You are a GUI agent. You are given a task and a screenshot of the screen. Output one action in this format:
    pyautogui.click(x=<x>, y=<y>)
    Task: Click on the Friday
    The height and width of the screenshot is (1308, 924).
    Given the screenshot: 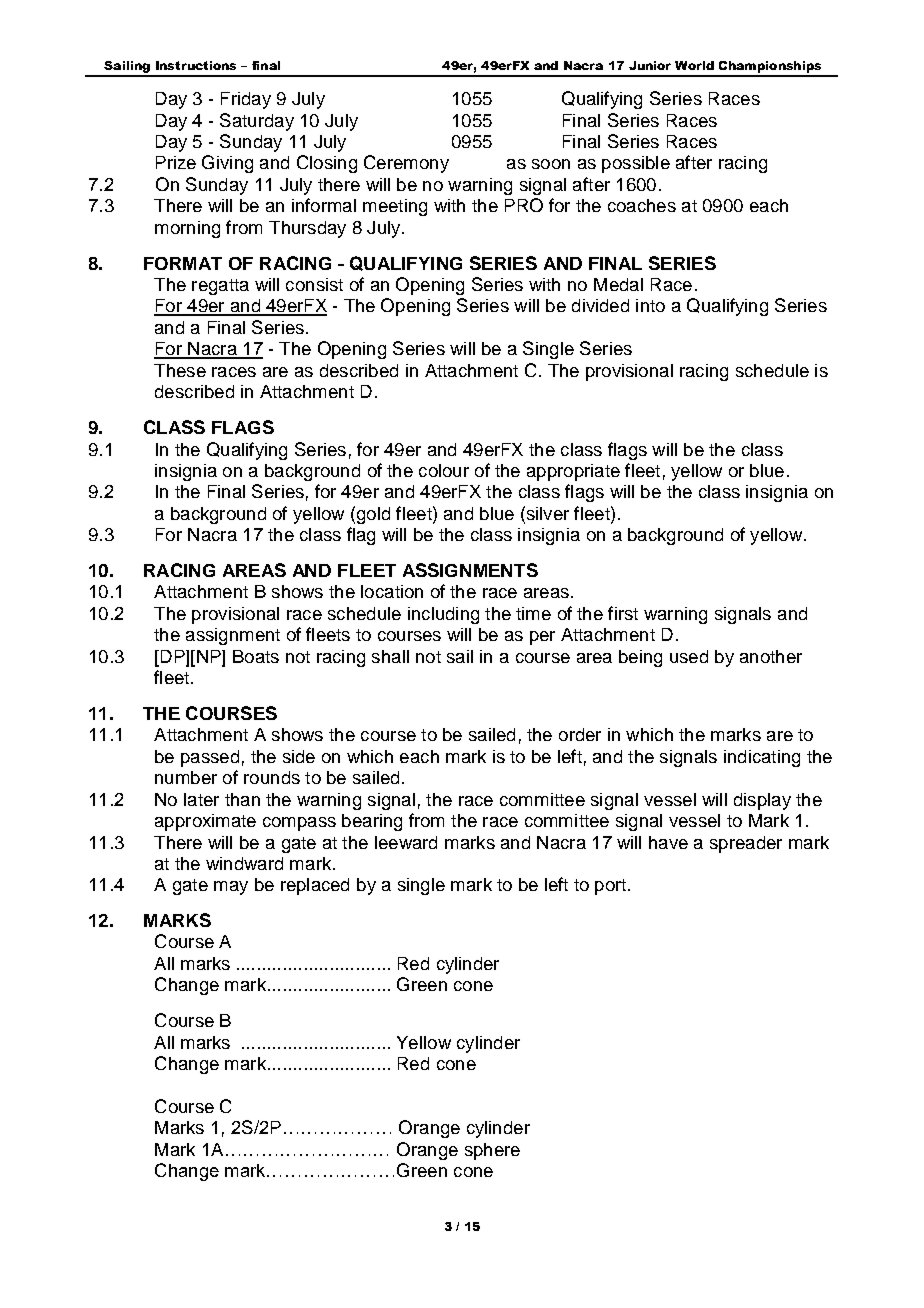 What is the action you would take?
    pyautogui.click(x=246, y=100)
